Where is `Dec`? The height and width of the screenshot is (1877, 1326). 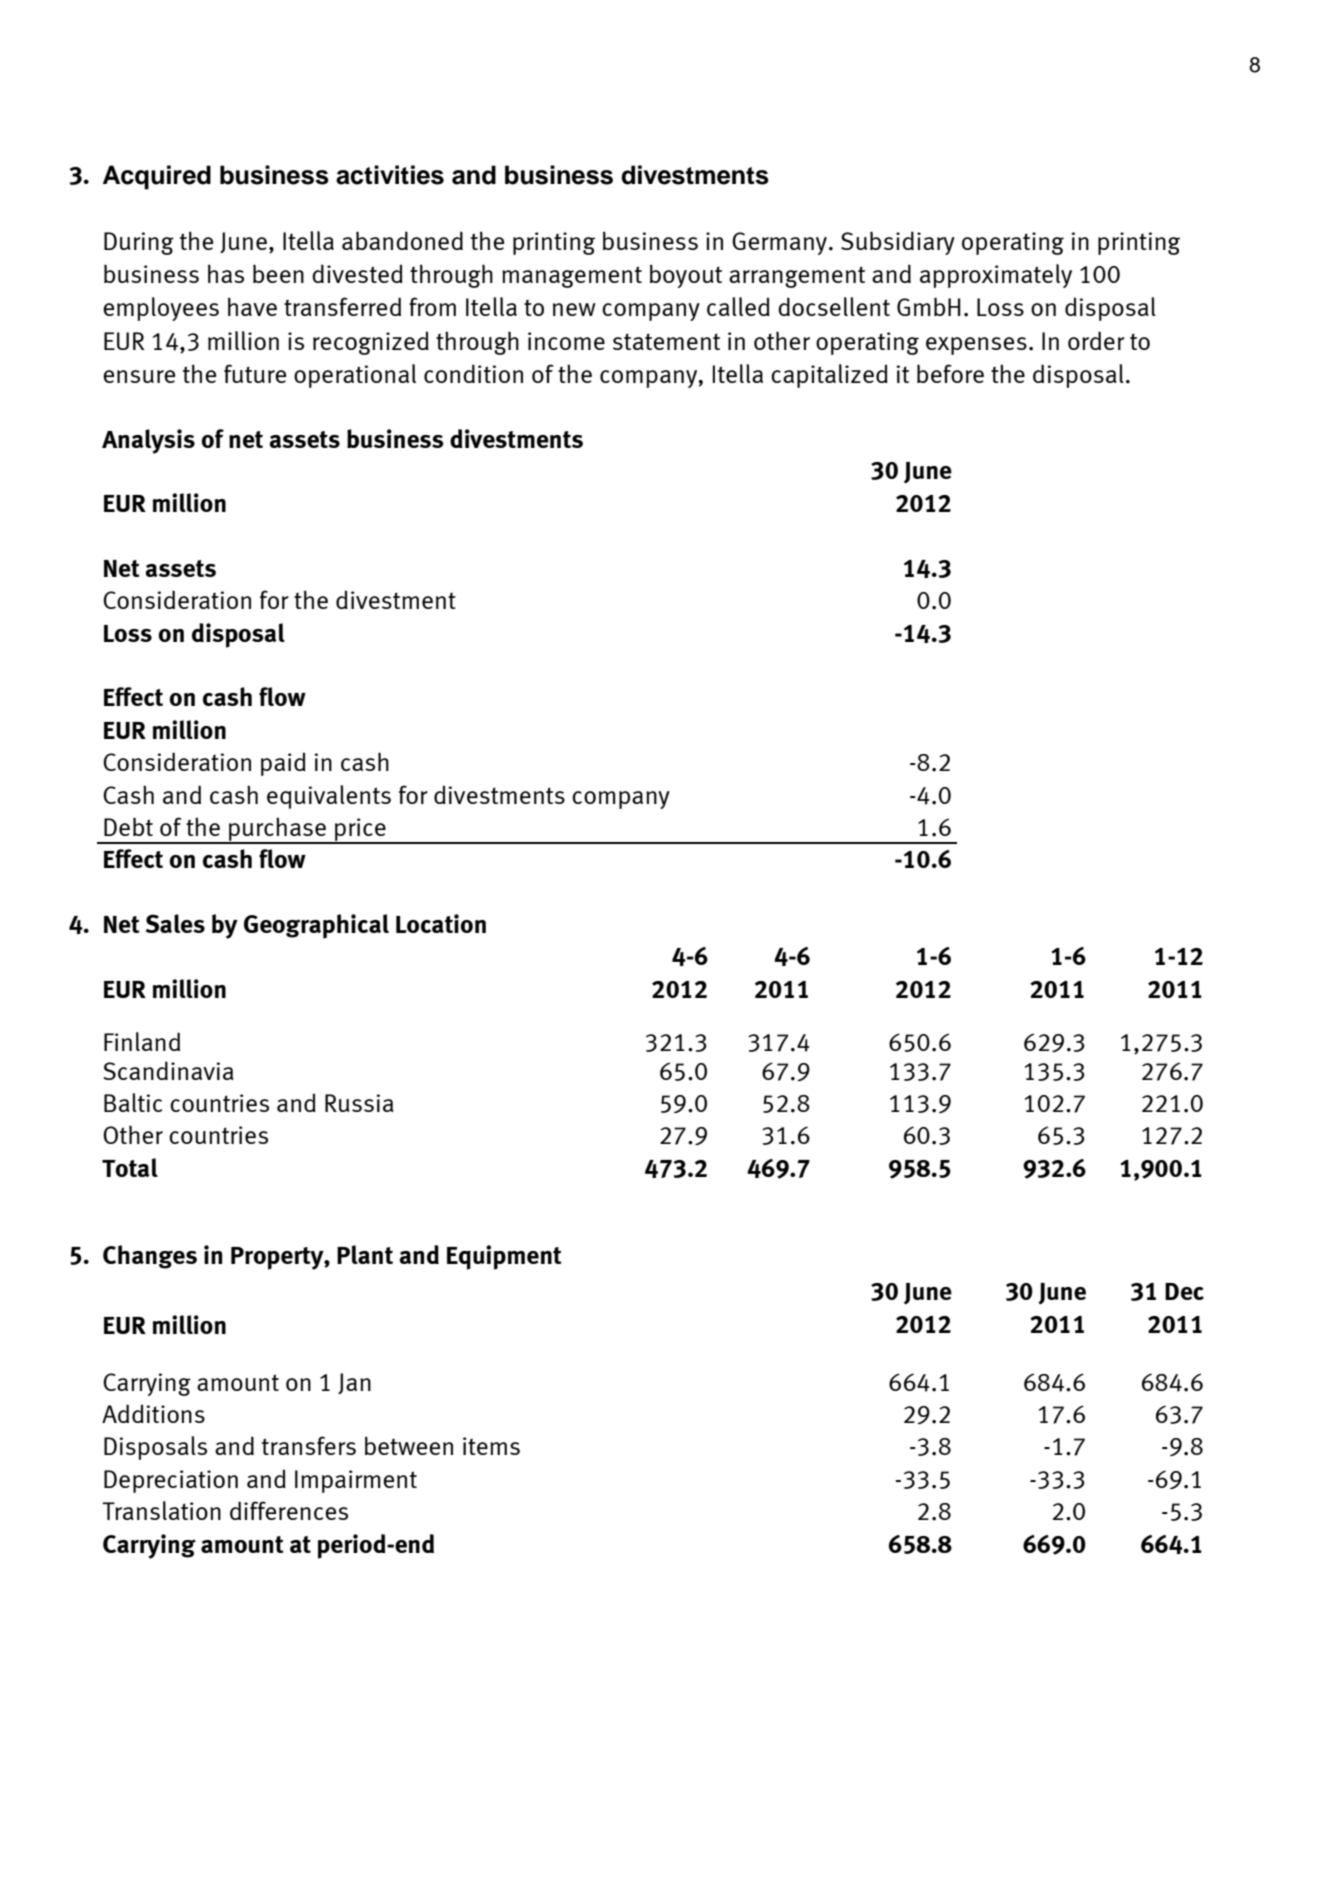 Dec is located at coordinates (1184, 1291).
